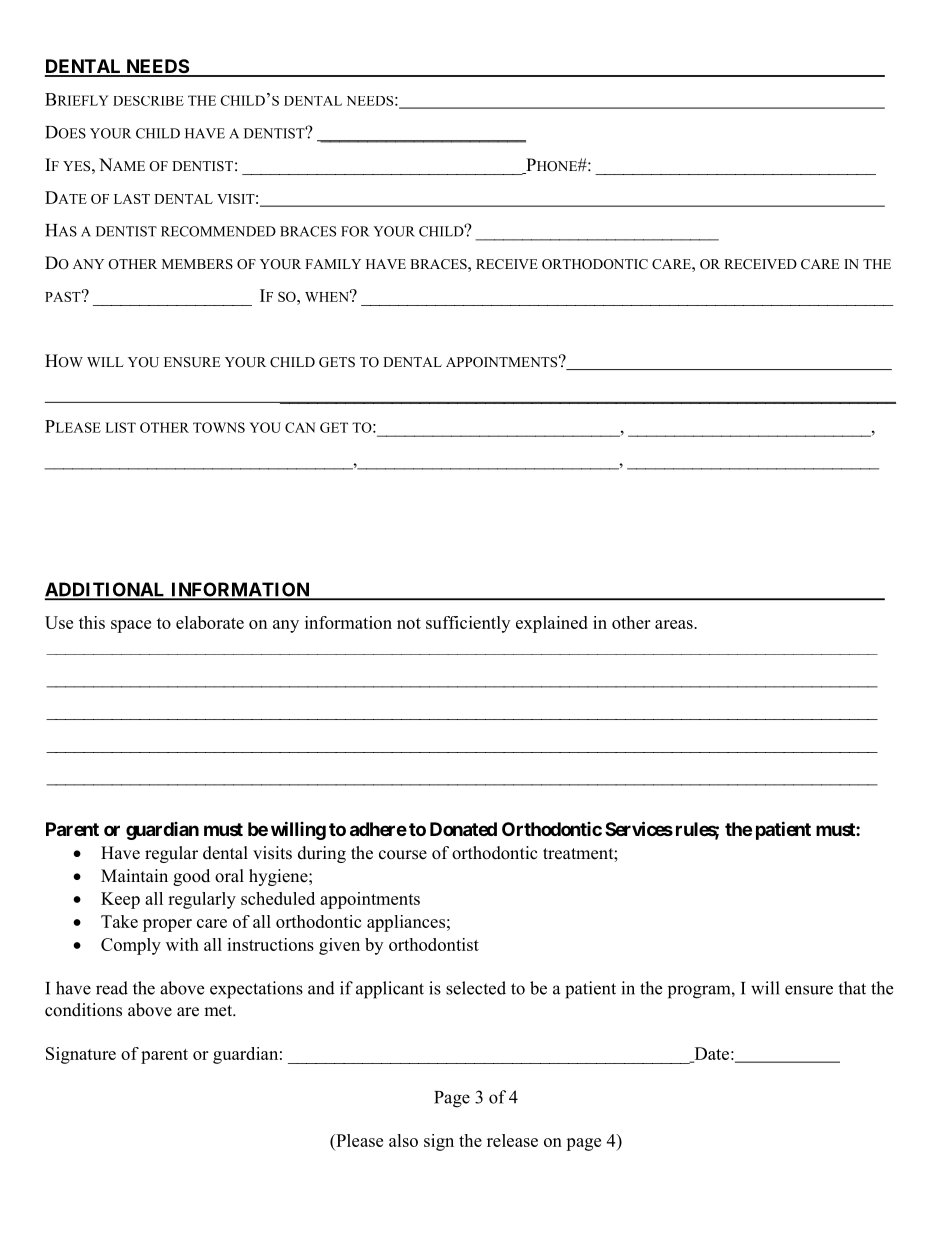  What do you see at coordinates (403, 1140) in the screenshot?
I see `also` at bounding box center [403, 1140].
